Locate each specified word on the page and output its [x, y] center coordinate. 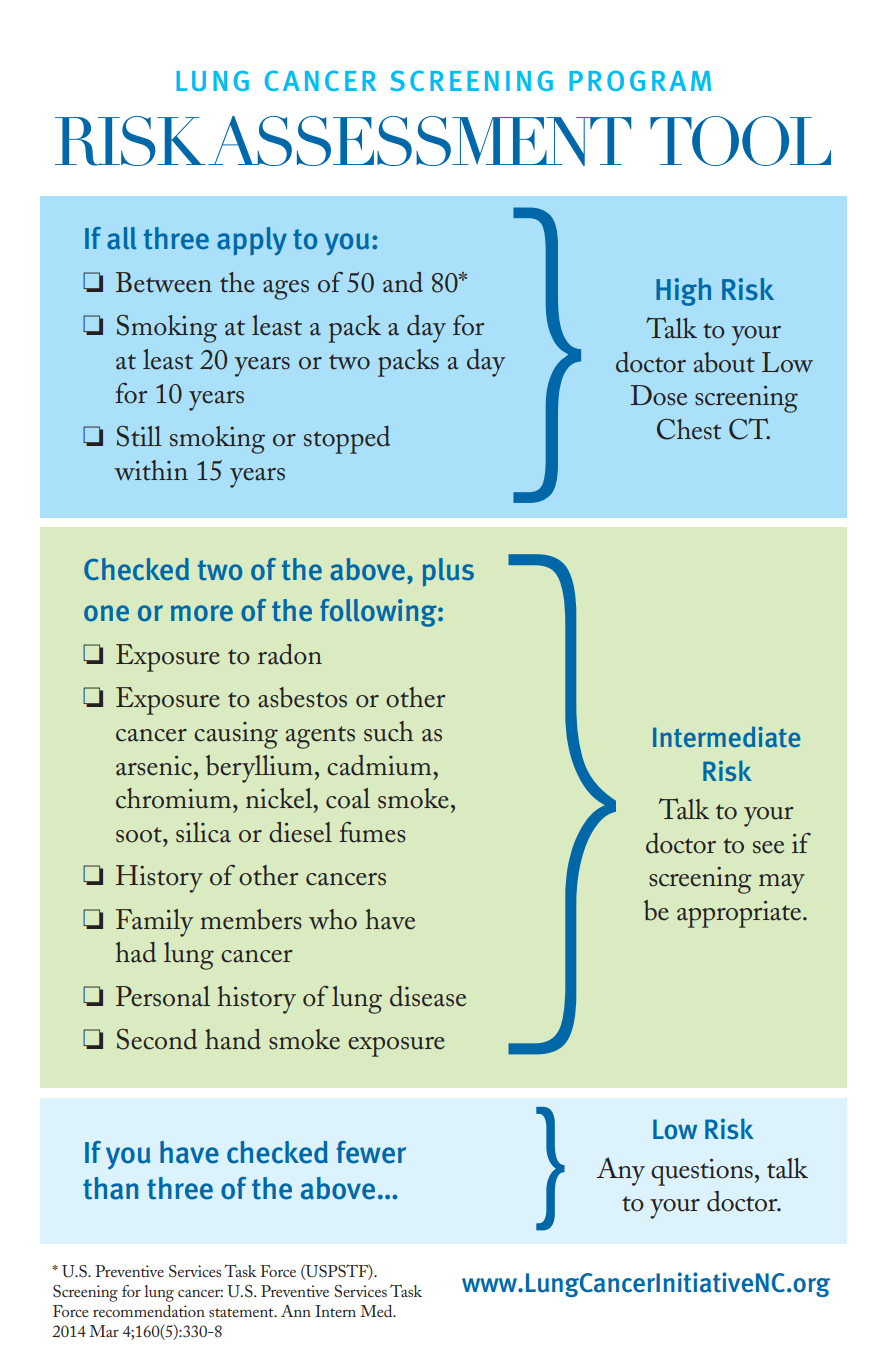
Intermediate [727, 737]
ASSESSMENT [419, 141]
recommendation [149, 1311]
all [122, 238]
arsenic [155, 766]
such [389, 731]
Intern [335, 1311]
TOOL [740, 141]
